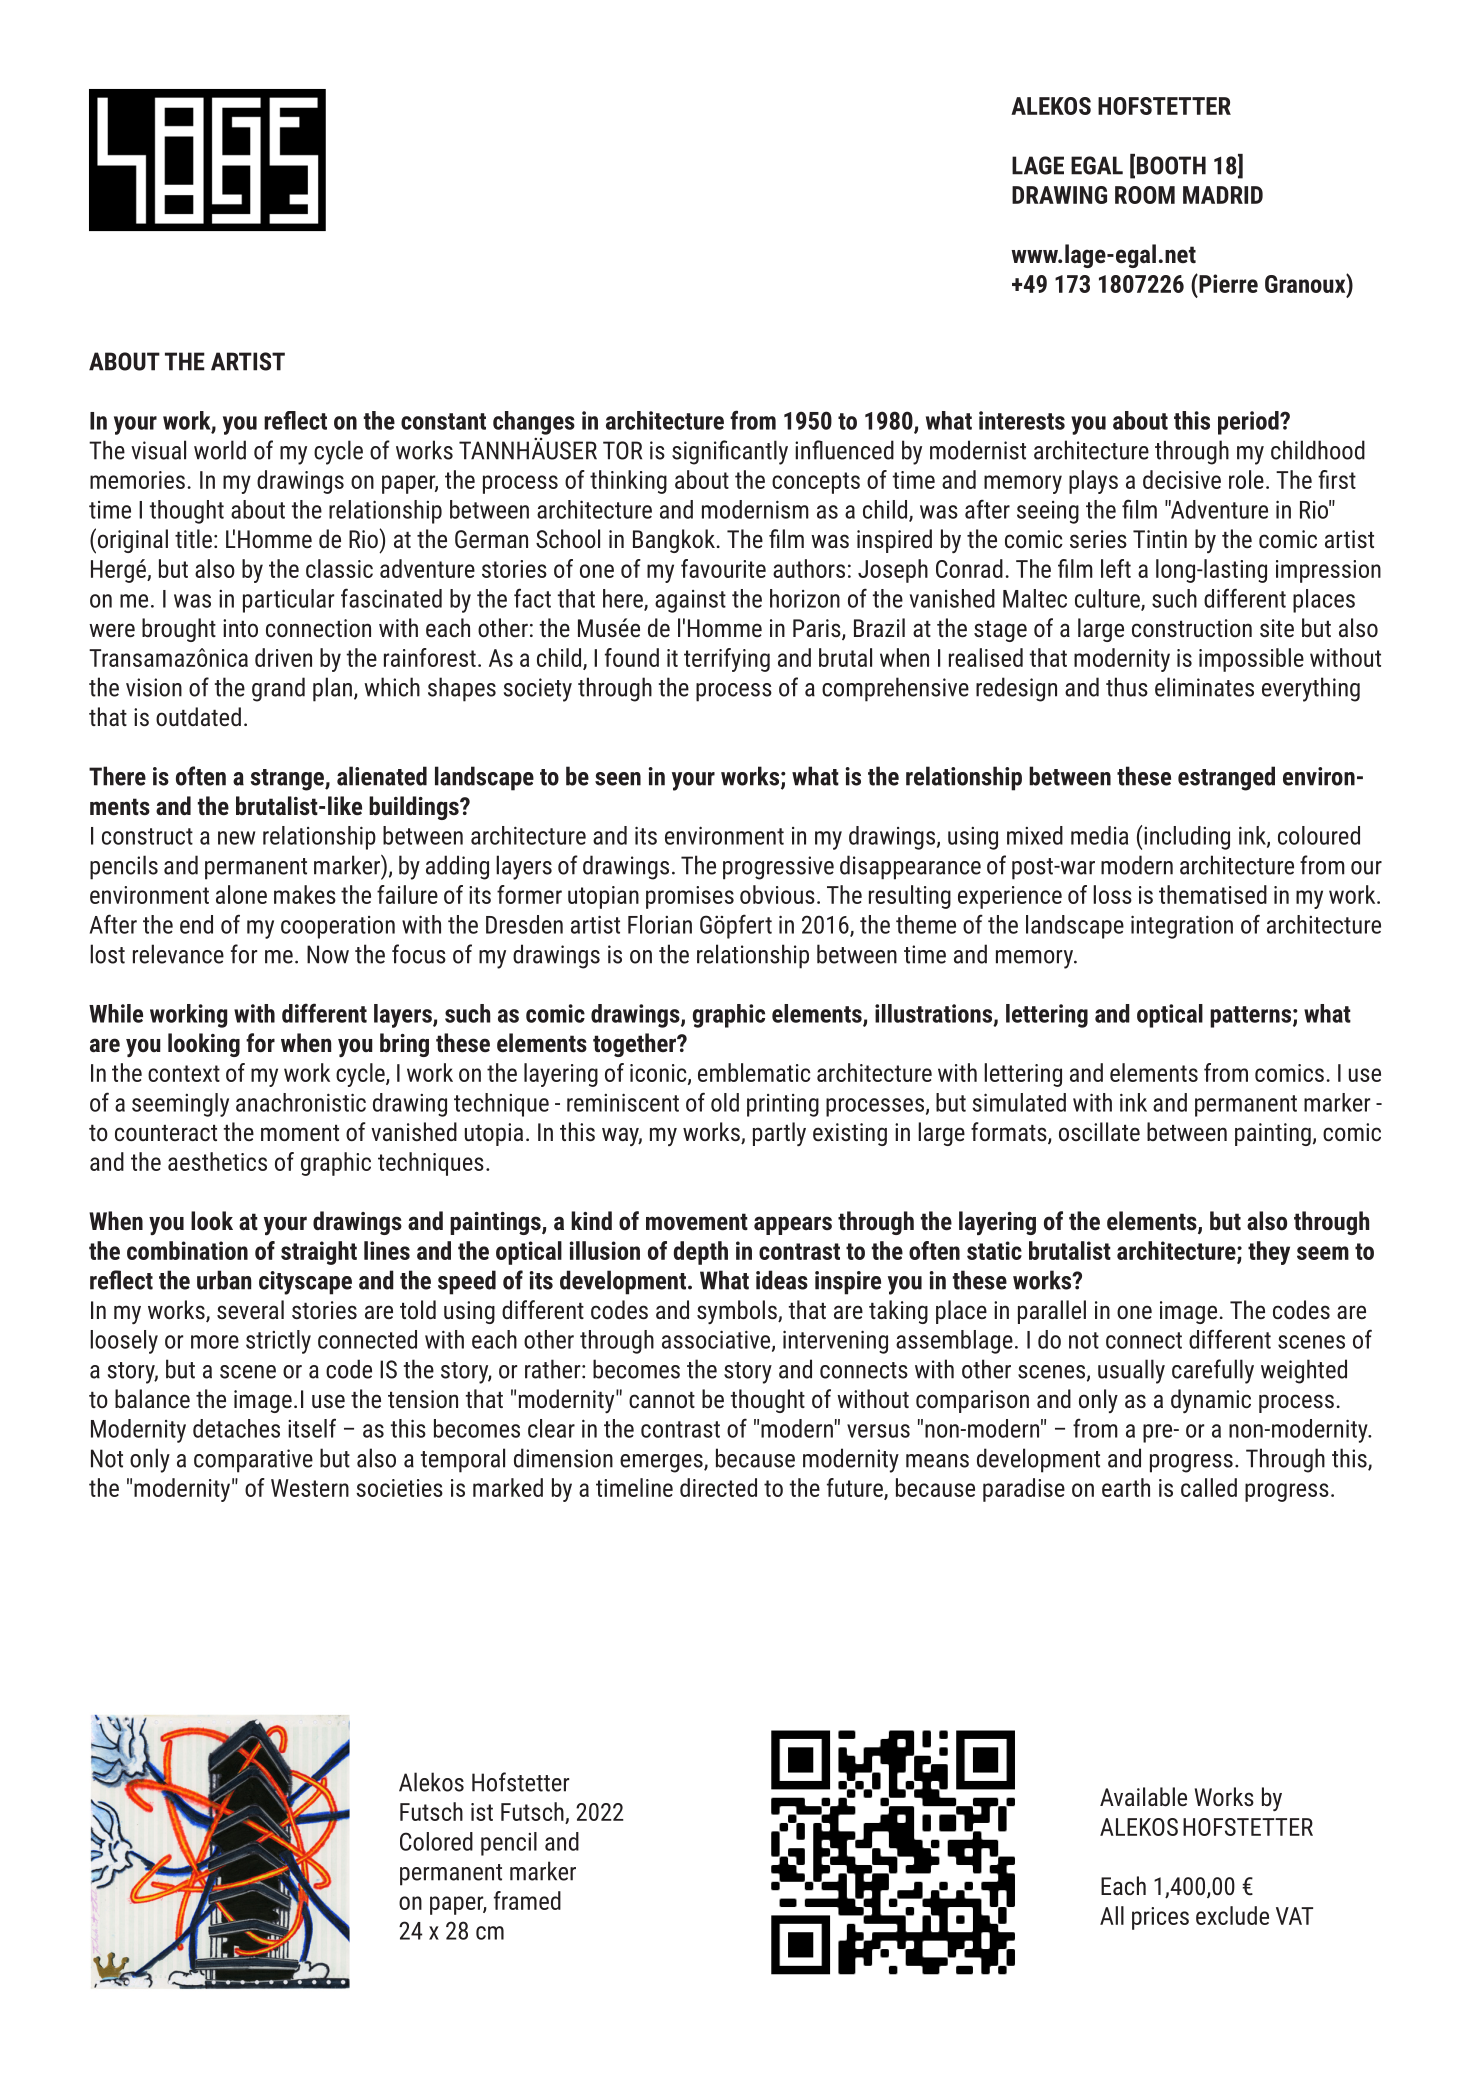 The width and height of the screenshot is (1471, 2080). Describe the element at coordinates (436, 1841) in the screenshot. I see `Colored` at that location.
